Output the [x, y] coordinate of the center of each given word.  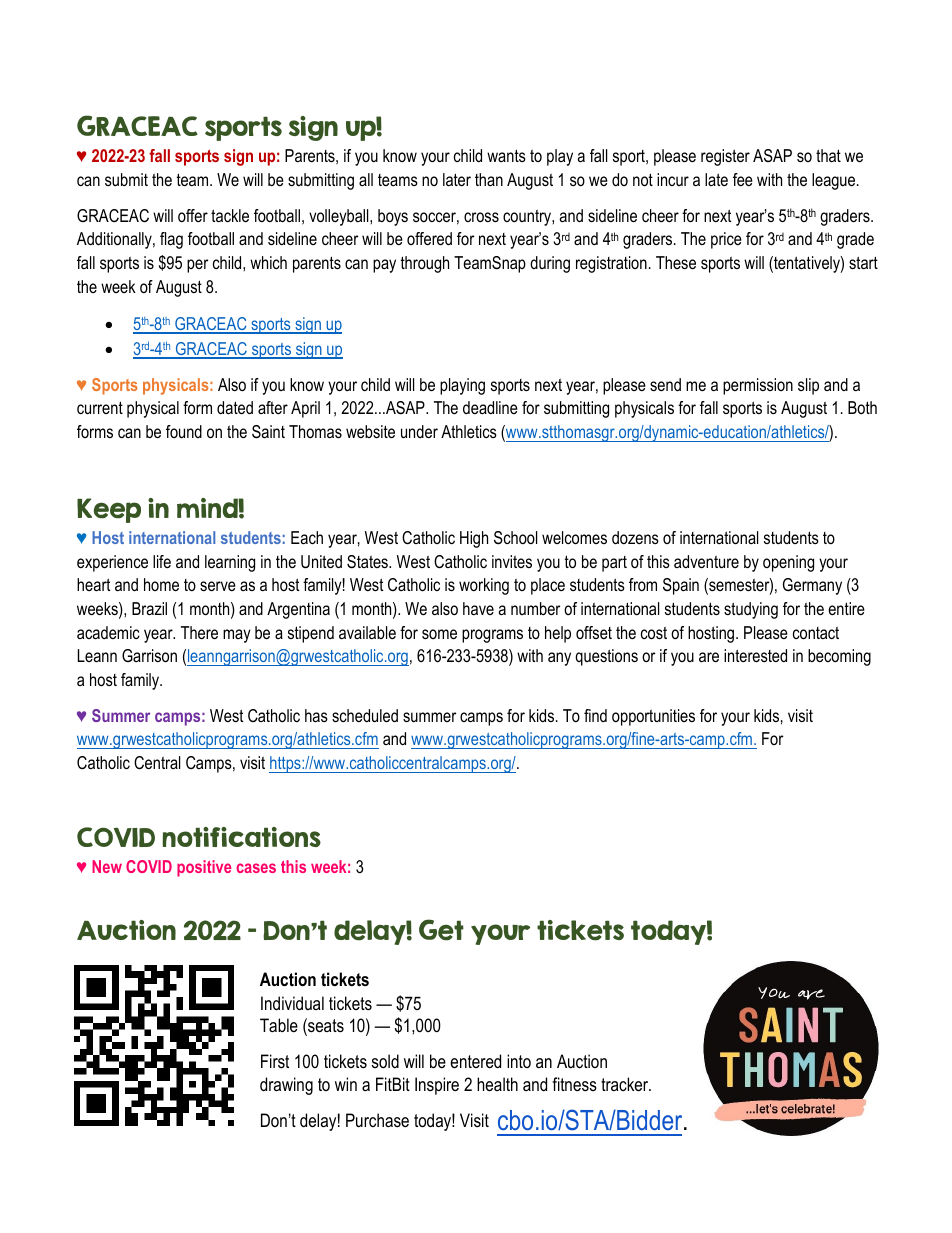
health [497, 1084]
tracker [626, 1084]
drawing [286, 1086]
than [489, 179]
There [199, 632]
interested [755, 655]
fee [743, 179]
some [439, 634]
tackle [230, 215]
